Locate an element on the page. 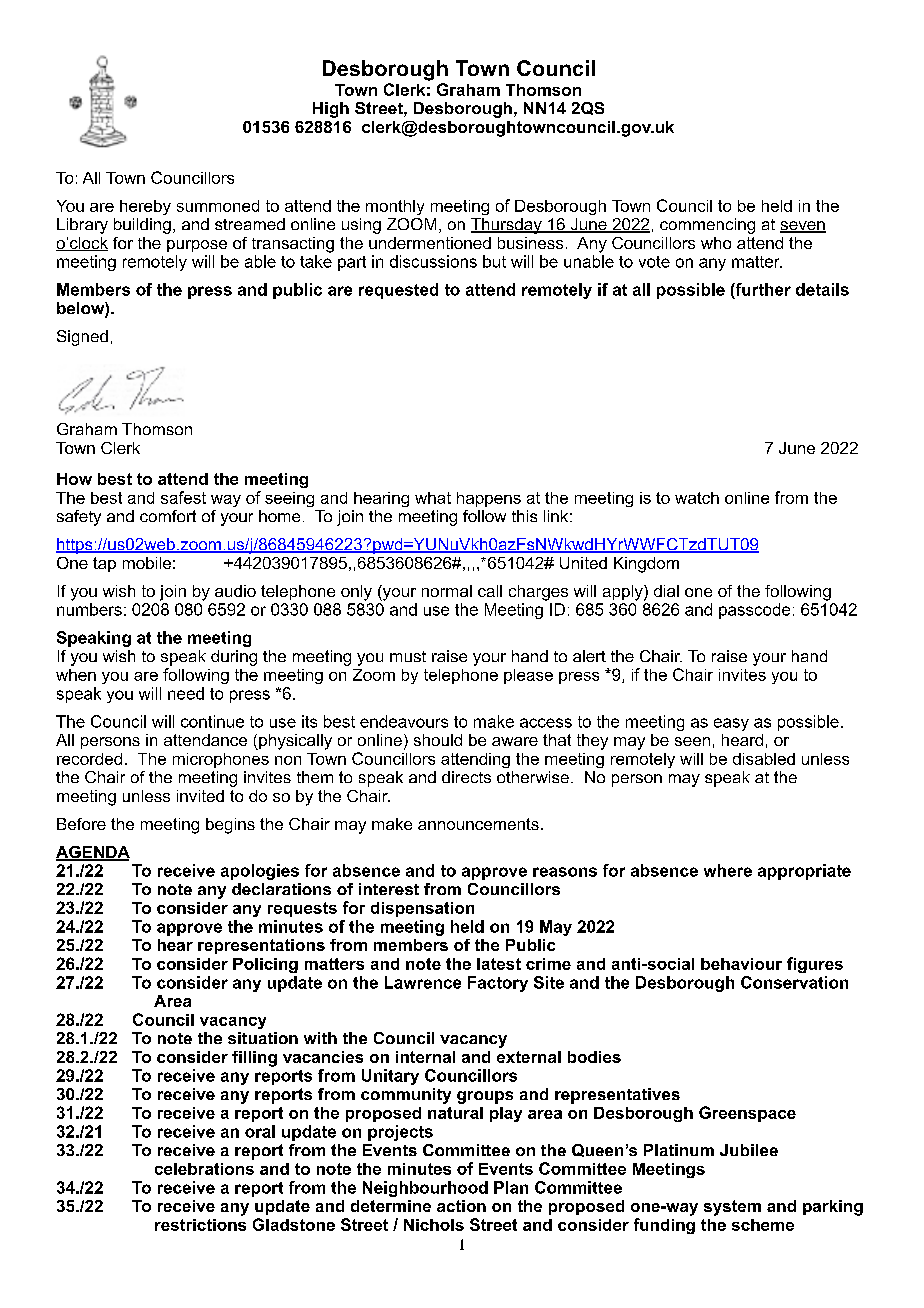 This page has height=1308, width=924. celebrations is located at coordinates (204, 1169).
